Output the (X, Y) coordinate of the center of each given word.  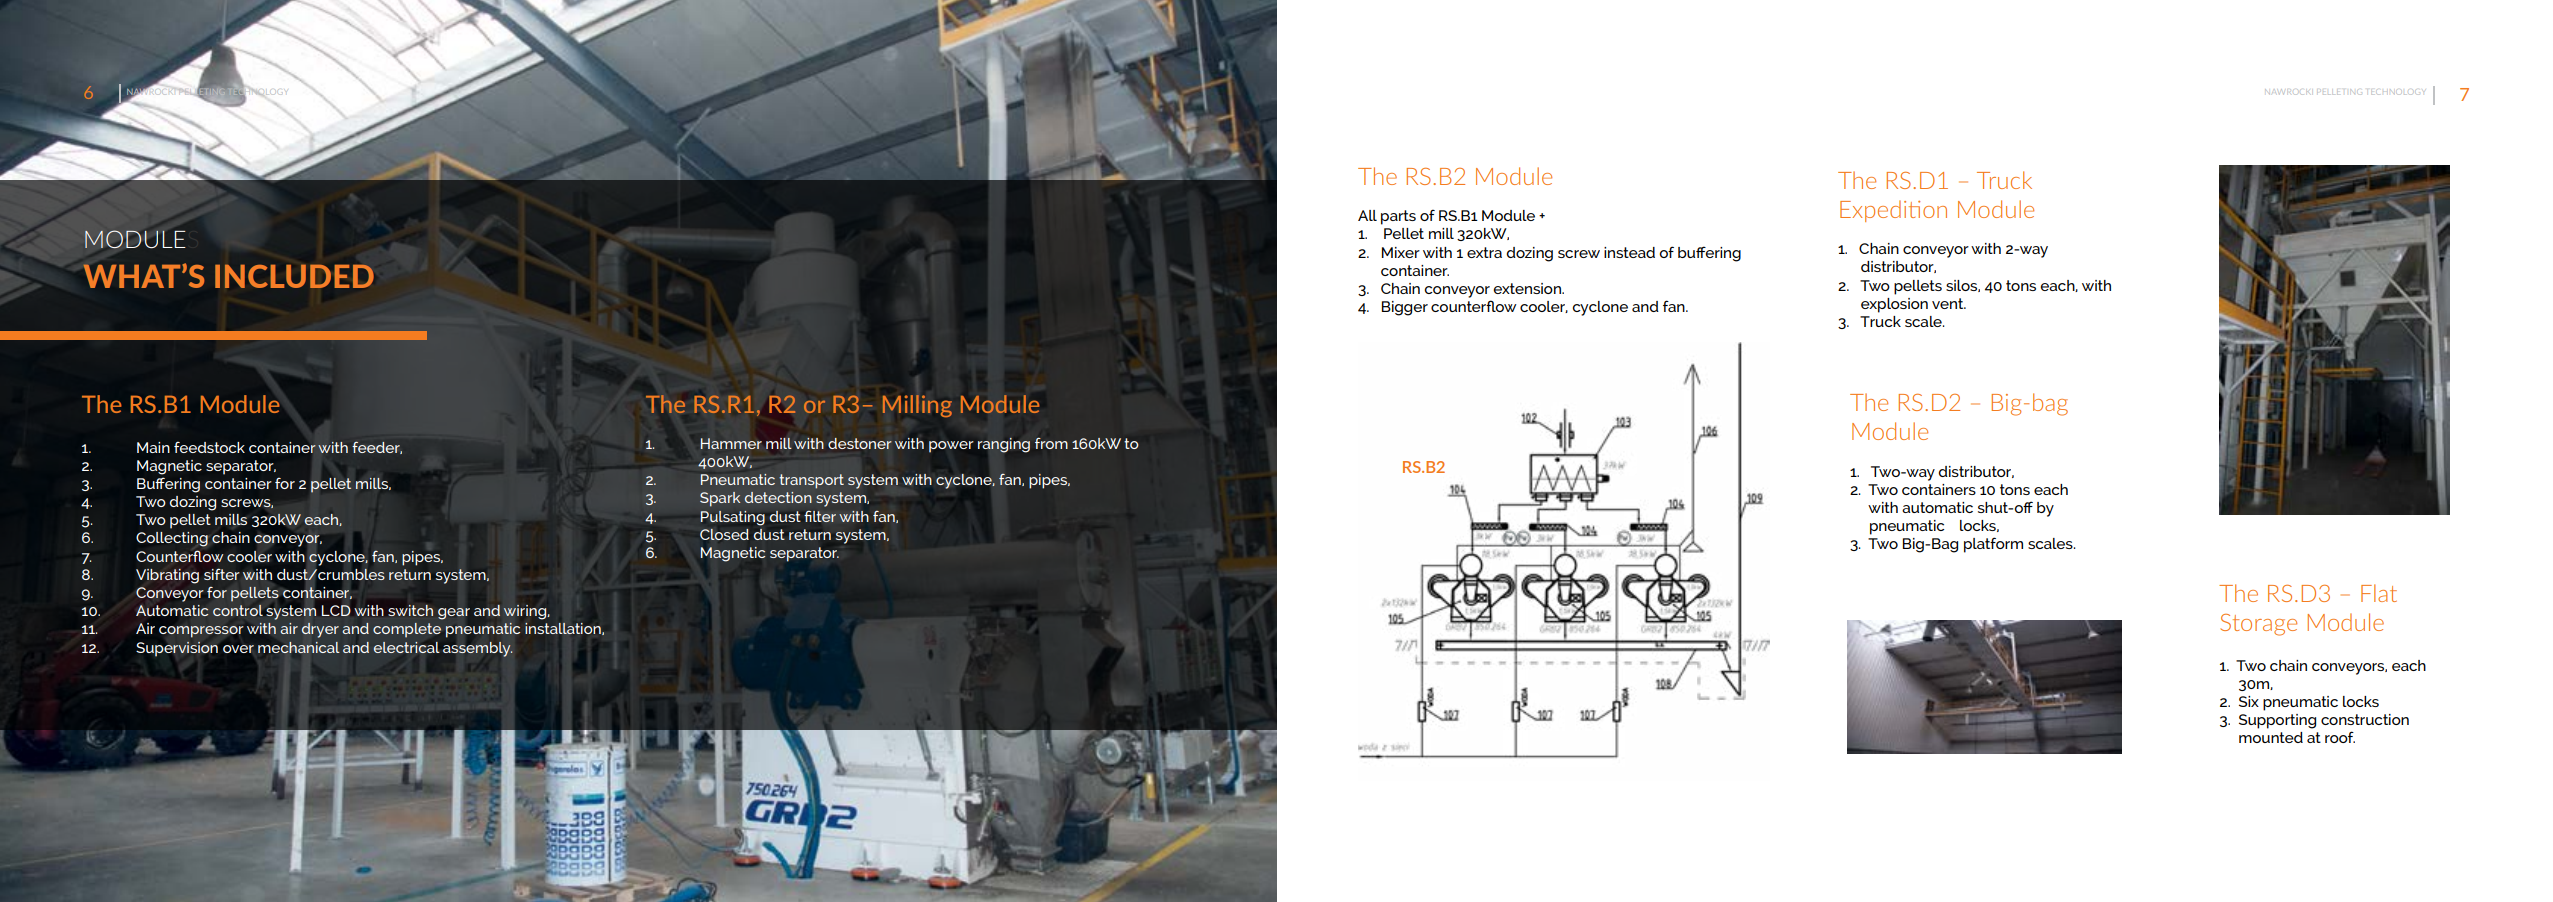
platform (1993, 545)
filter (820, 516)
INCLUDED (294, 276)
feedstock (209, 447)
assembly (478, 649)
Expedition (1893, 211)
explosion (1894, 305)
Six (2249, 701)
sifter (222, 574)
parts (1398, 217)
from (1051, 443)
